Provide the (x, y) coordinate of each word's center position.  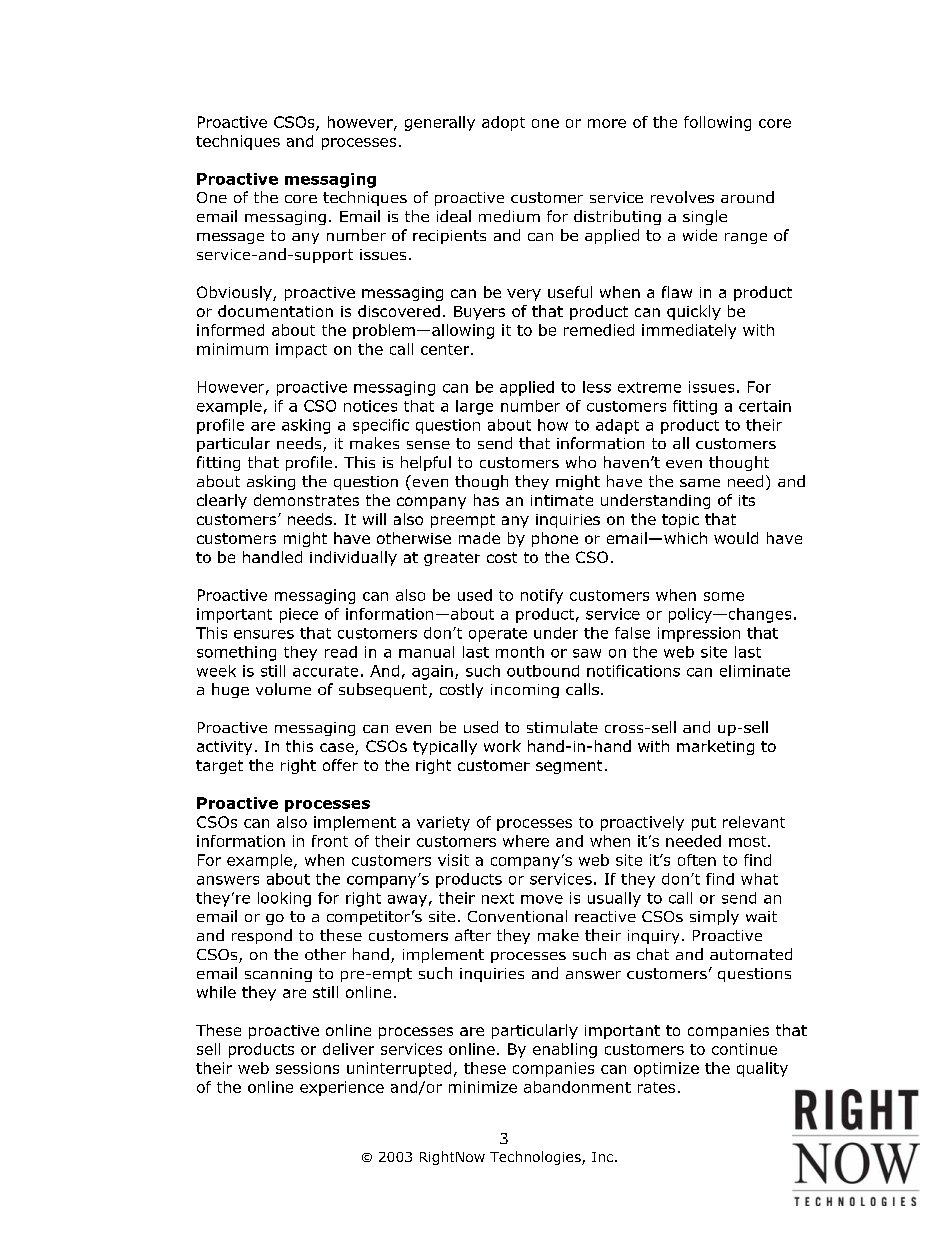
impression (699, 634)
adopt (503, 123)
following (717, 123)
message (230, 238)
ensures (264, 634)
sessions (307, 1068)
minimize (483, 1087)
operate (498, 635)
